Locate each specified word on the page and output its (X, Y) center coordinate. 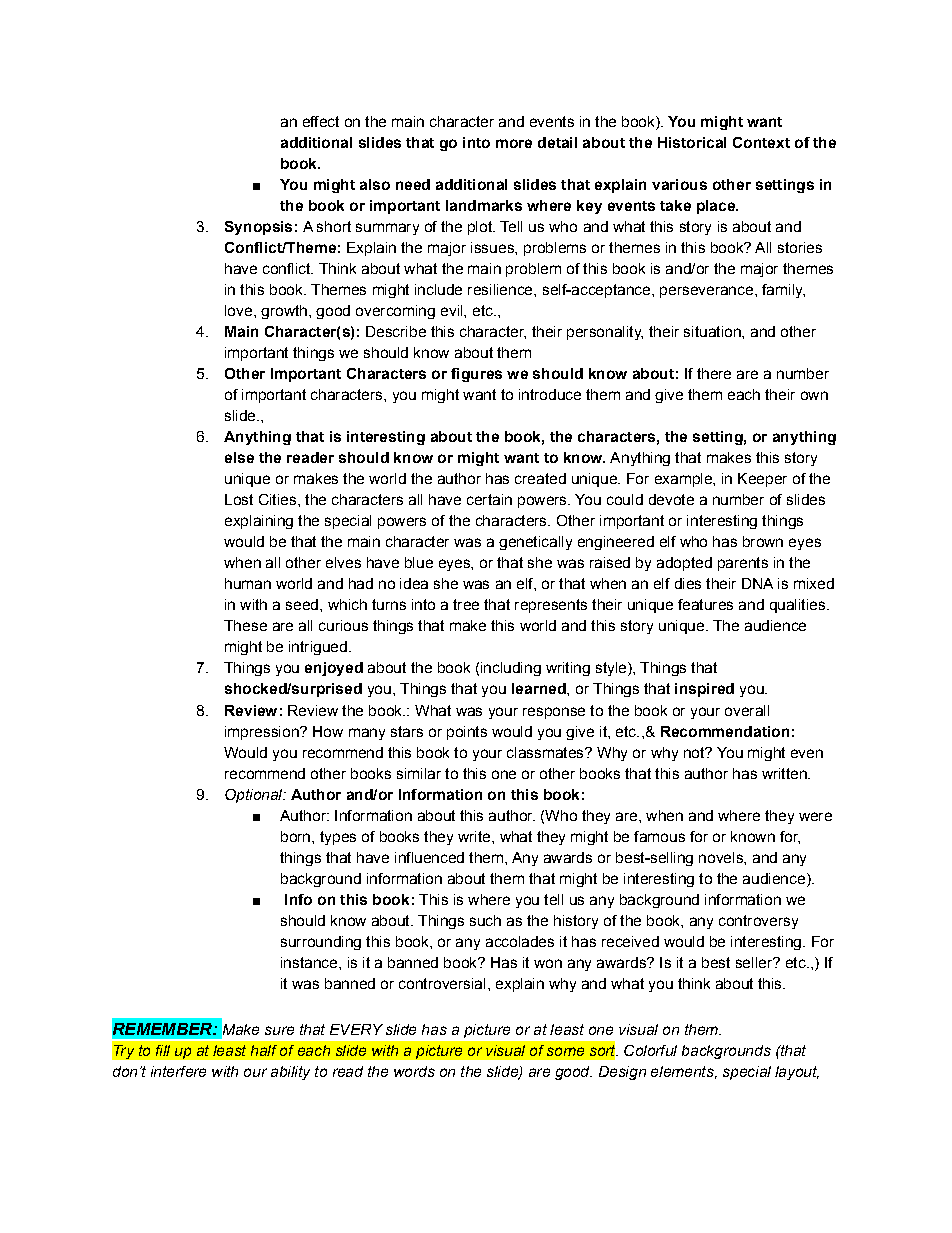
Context (761, 142)
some (565, 1051)
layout (797, 1073)
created (540, 478)
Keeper (762, 480)
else (239, 457)
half (264, 1050)
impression (263, 733)
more (514, 143)
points (467, 733)
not (695, 752)
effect (321, 121)
